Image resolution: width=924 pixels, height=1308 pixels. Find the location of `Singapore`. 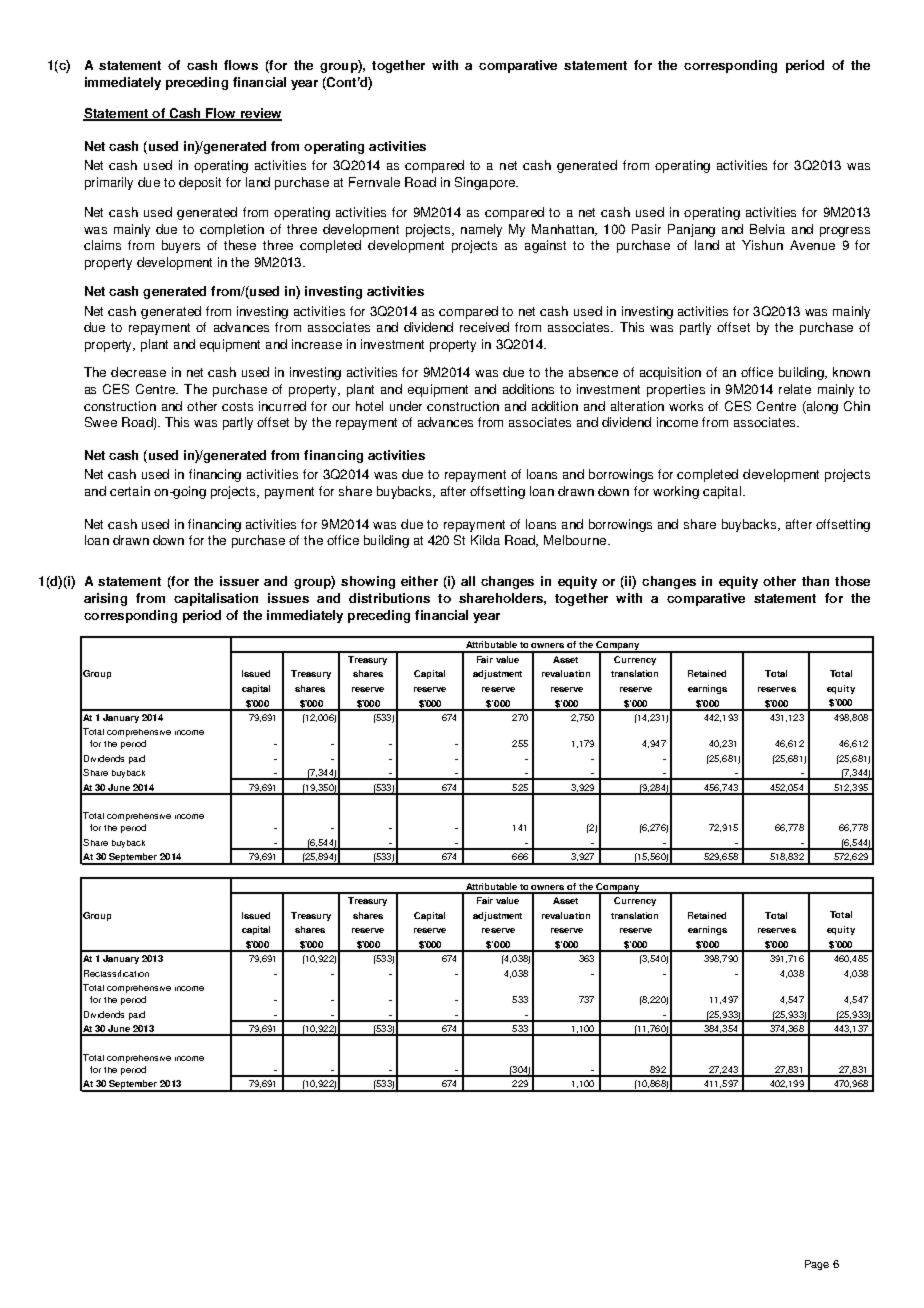

Singapore is located at coordinates (486, 183).
